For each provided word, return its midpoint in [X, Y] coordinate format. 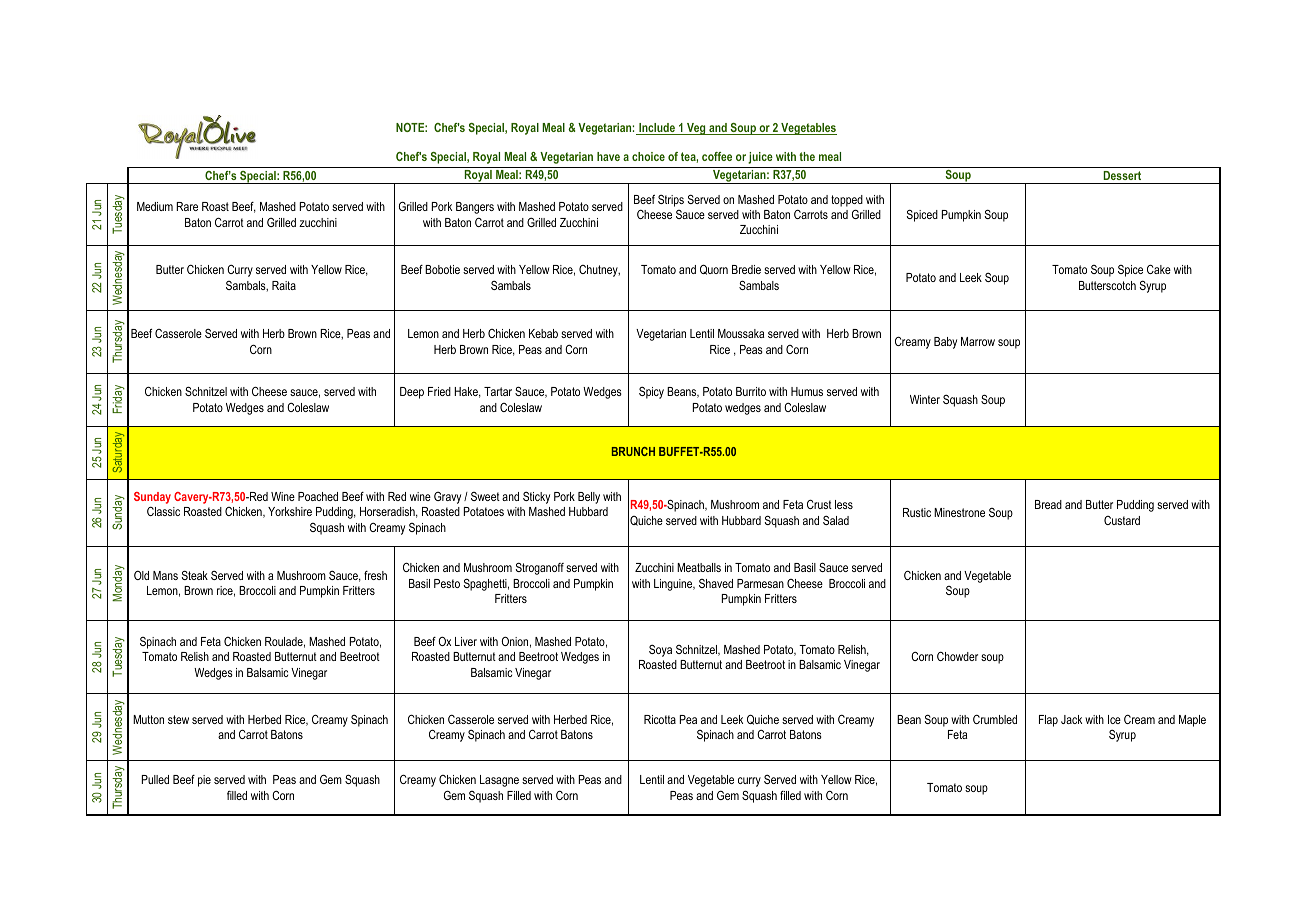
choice [648, 156]
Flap [1048, 721]
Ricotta [660, 719]
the [807, 156]
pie [204, 781]
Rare [187, 206]
